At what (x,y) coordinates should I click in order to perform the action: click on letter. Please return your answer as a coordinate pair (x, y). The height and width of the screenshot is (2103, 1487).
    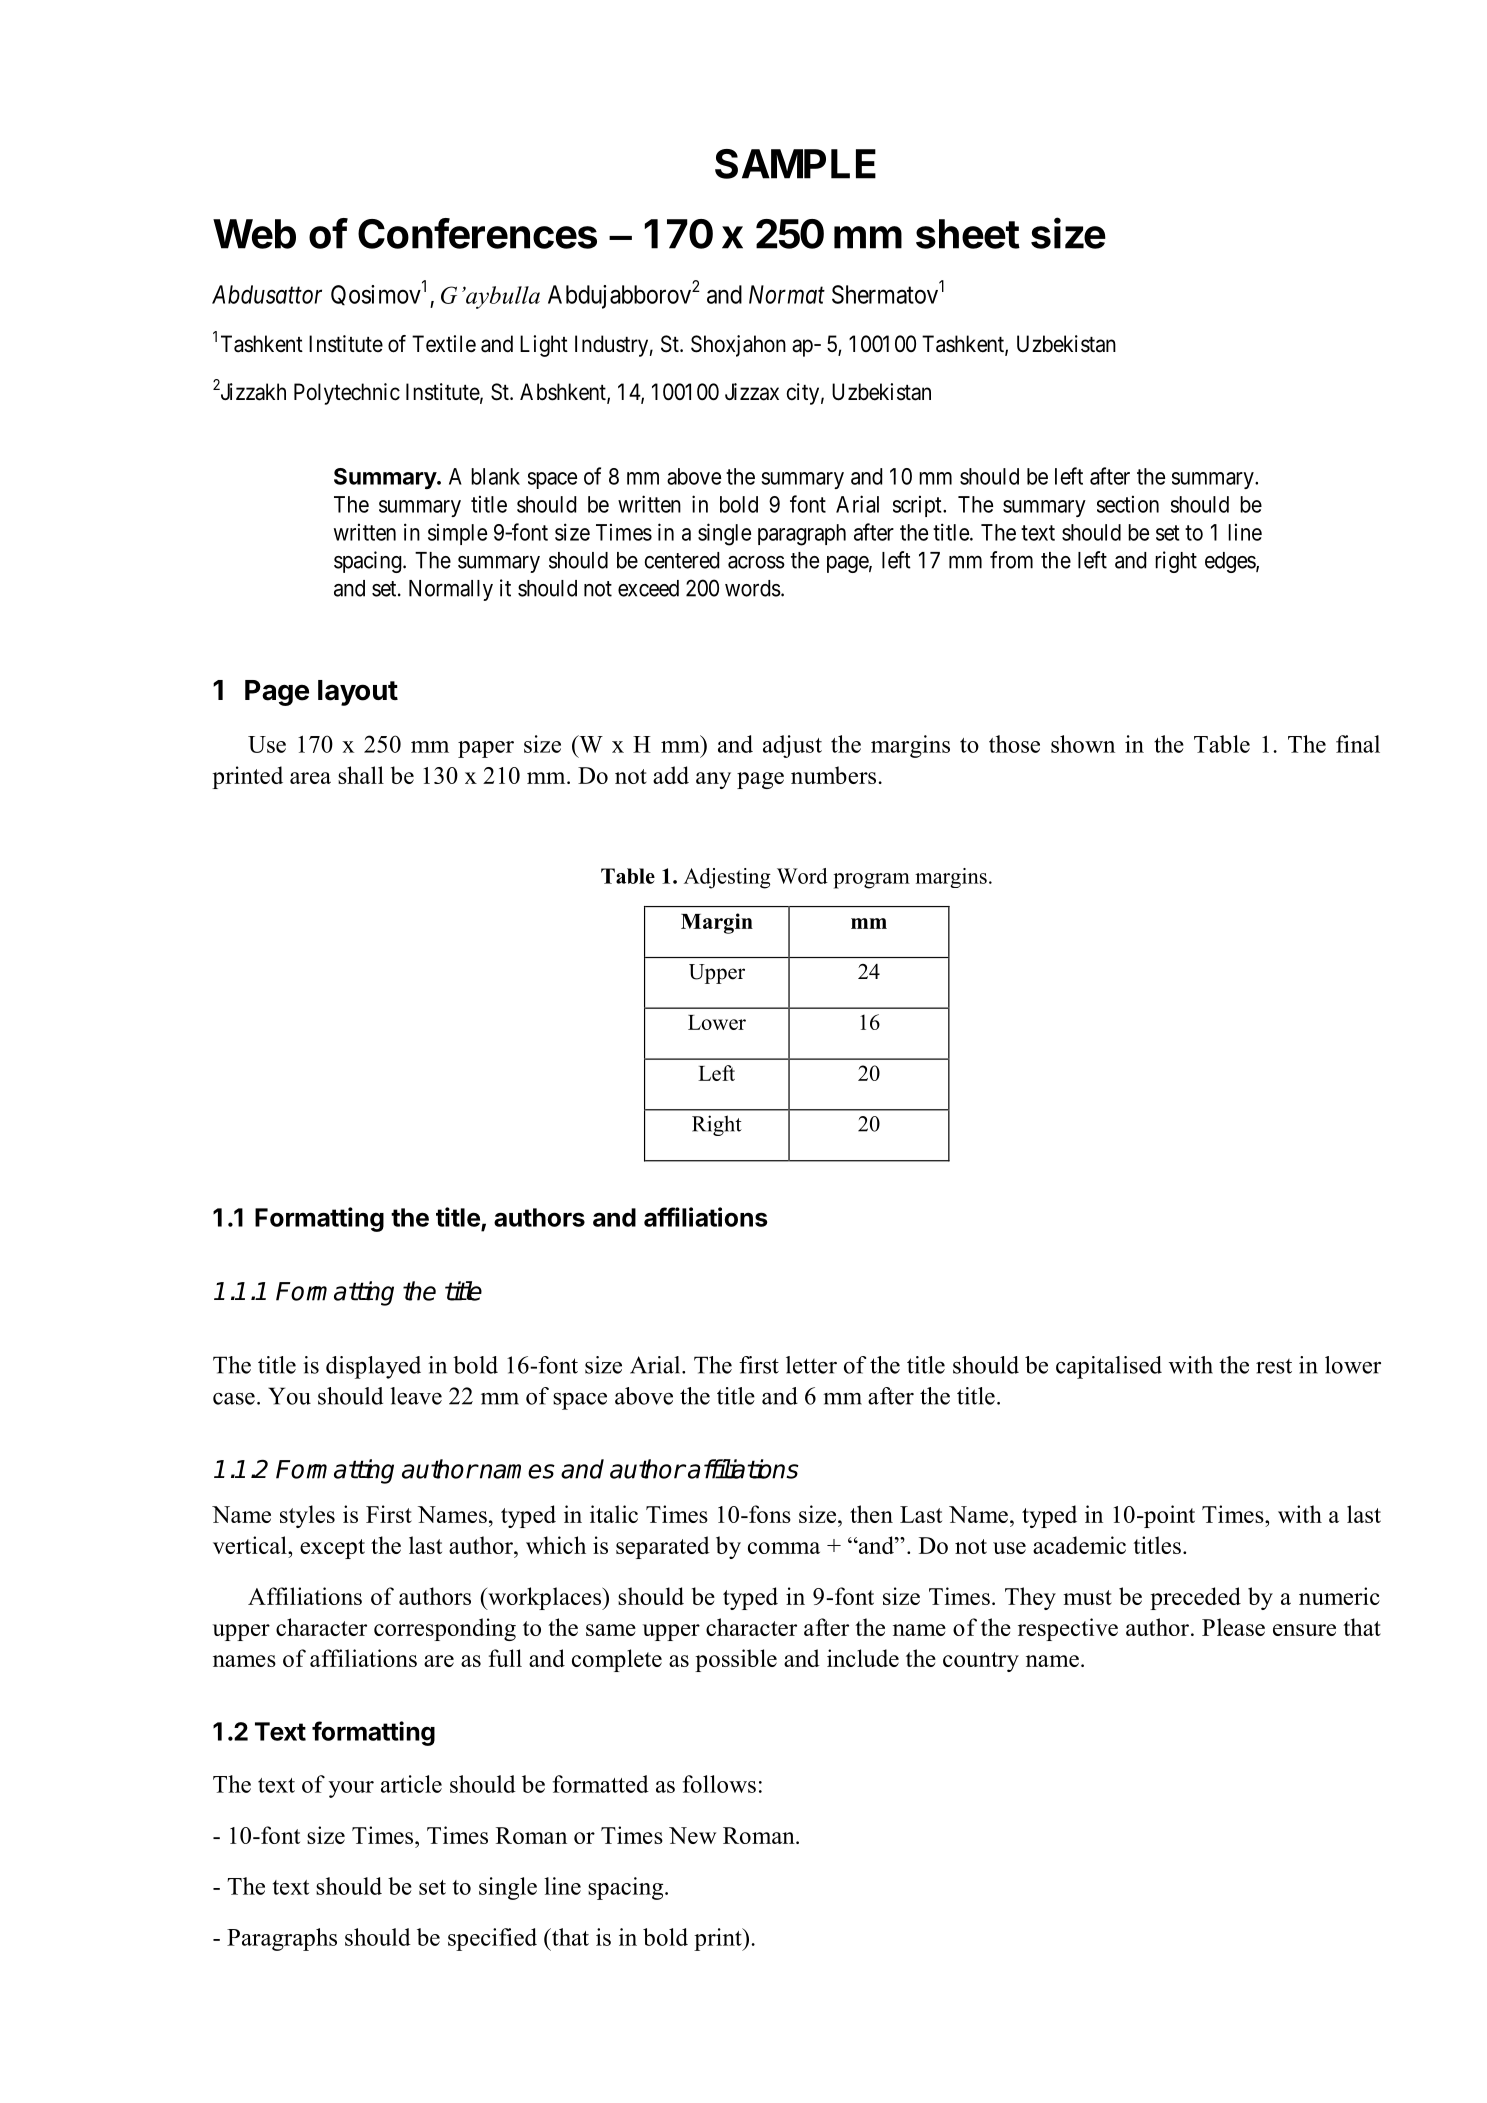
    Looking at the image, I should click on (811, 1365).
